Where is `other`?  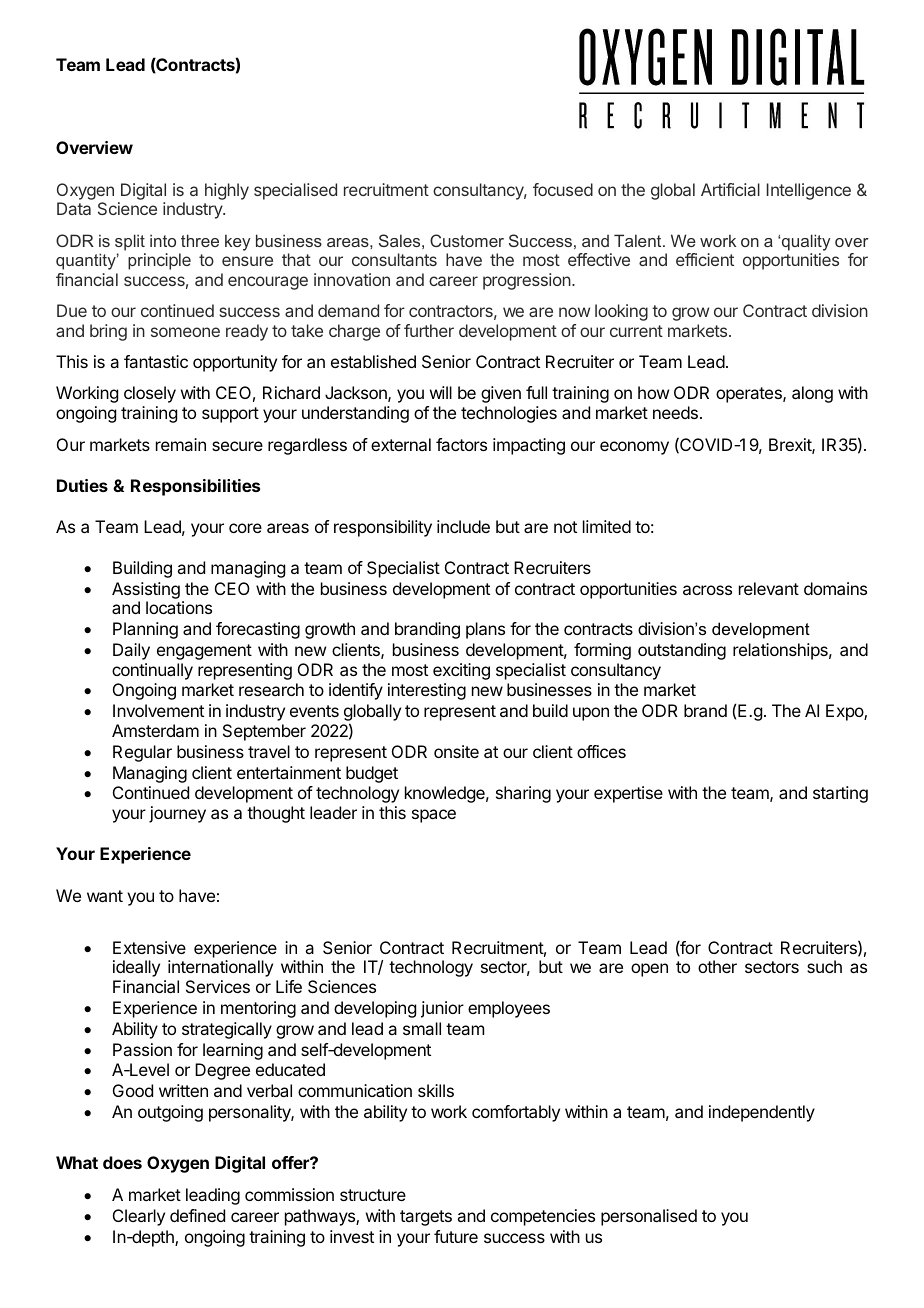 other is located at coordinates (717, 966).
